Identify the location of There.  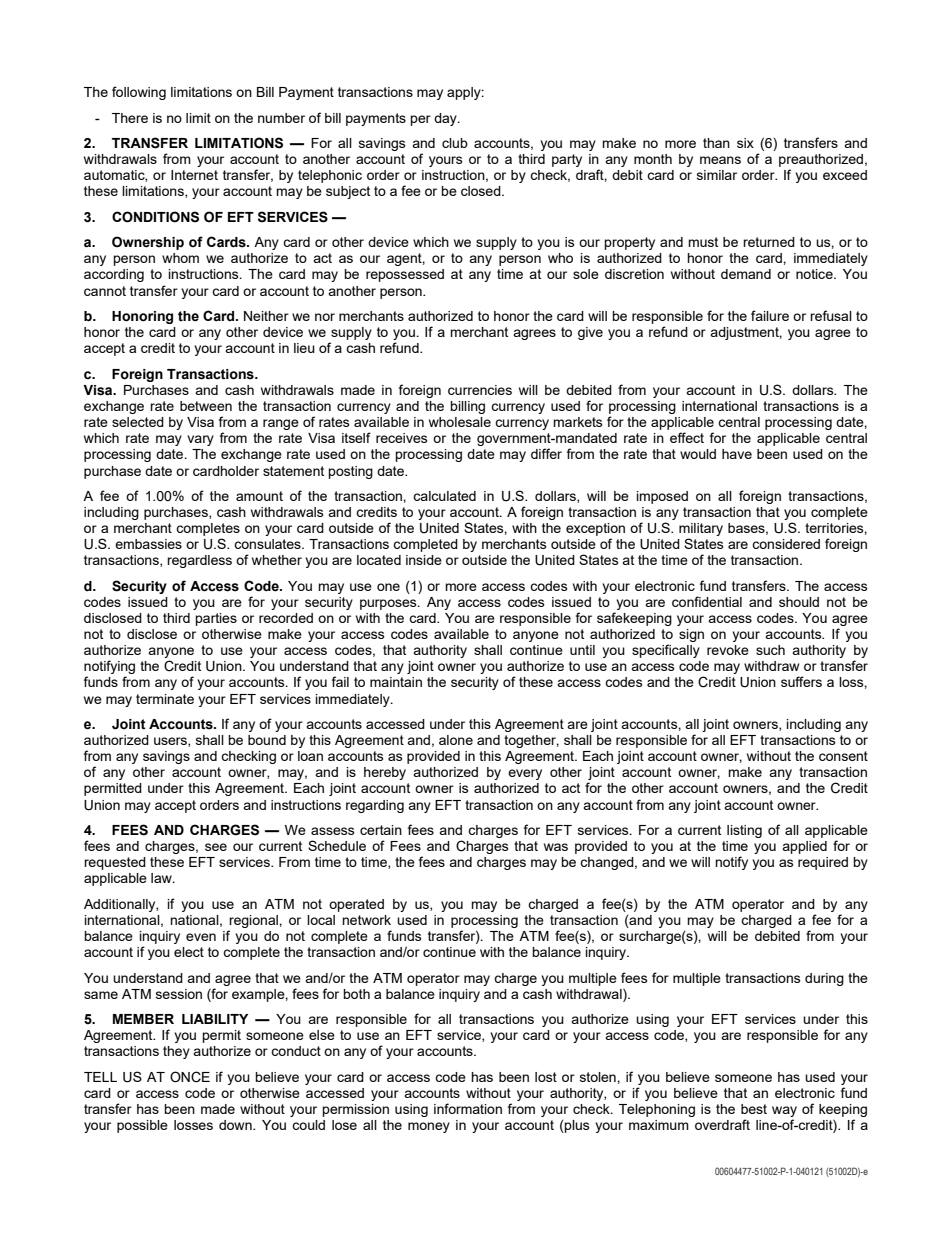
(130, 118).
